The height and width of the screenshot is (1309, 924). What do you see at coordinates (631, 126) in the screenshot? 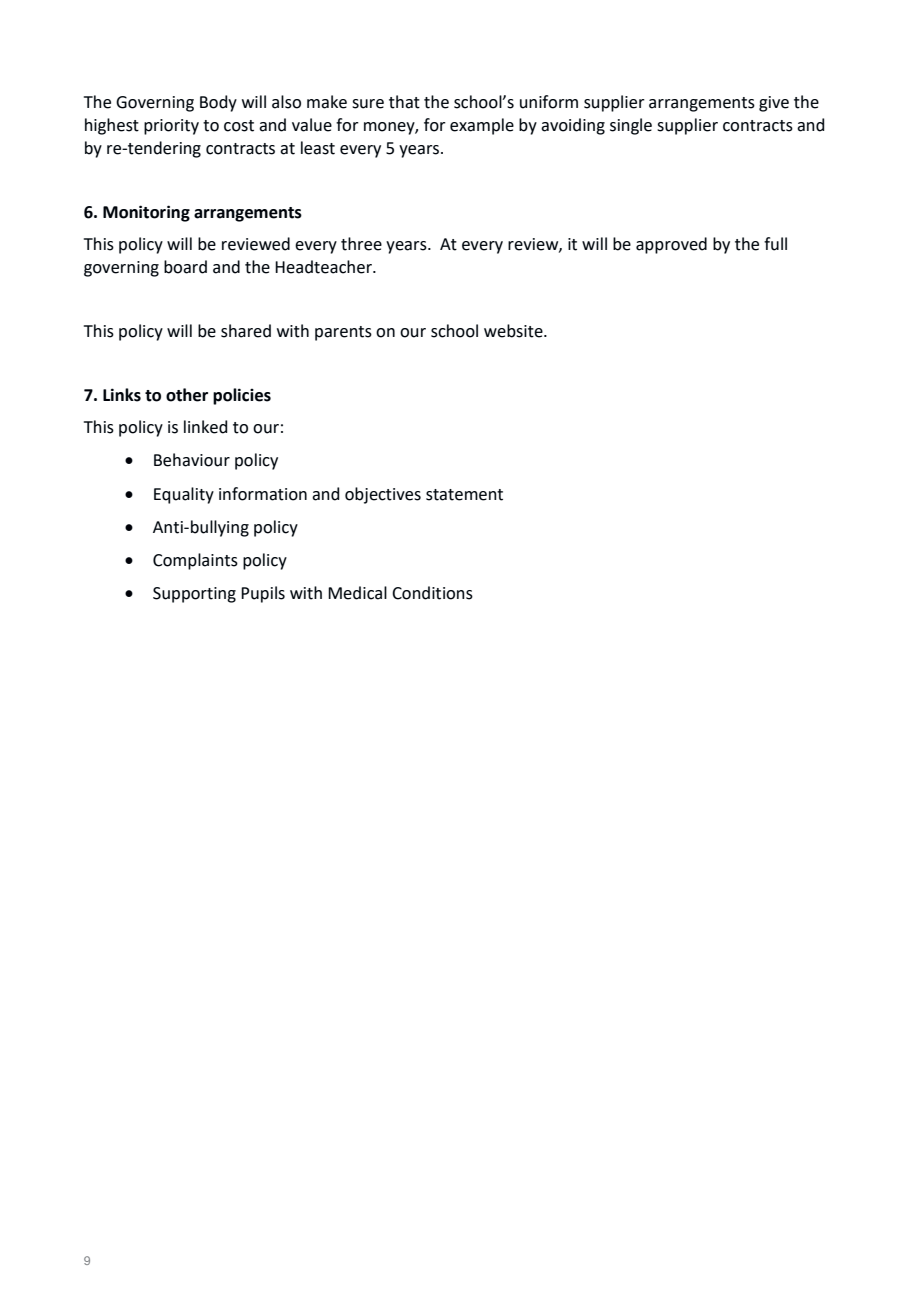
I see `single` at bounding box center [631, 126].
